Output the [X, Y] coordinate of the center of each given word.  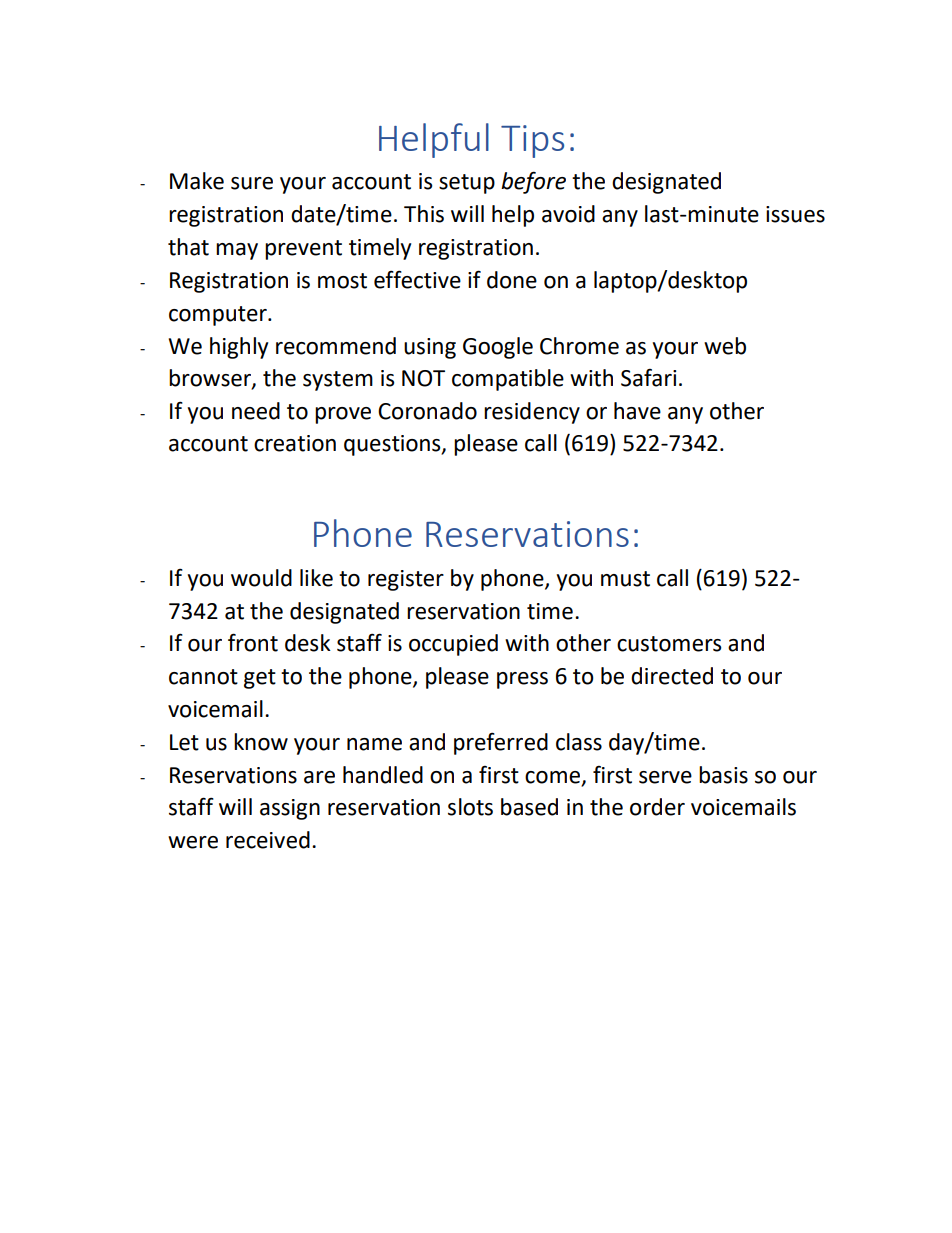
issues [795, 214]
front [253, 642]
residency [532, 413]
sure [252, 183]
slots [470, 807]
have [637, 411]
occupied [453, 645]
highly [239, 348]
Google [498, 348]
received [268, 840]
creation [295, 443]
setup [467, 184]
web [725, 346]
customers [669, 644]
